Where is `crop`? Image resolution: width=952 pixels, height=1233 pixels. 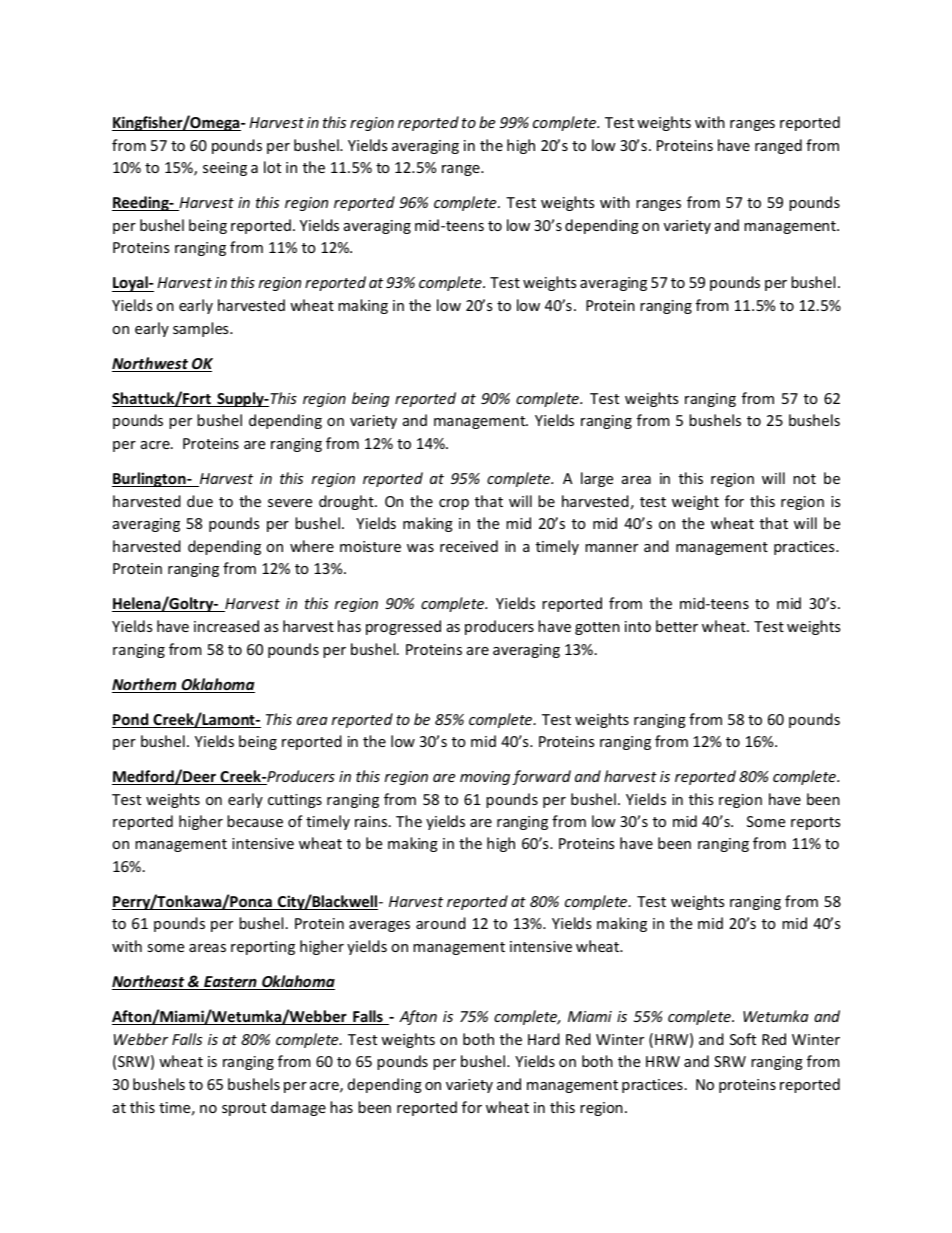 crop is located at coordinates (454, 504).
